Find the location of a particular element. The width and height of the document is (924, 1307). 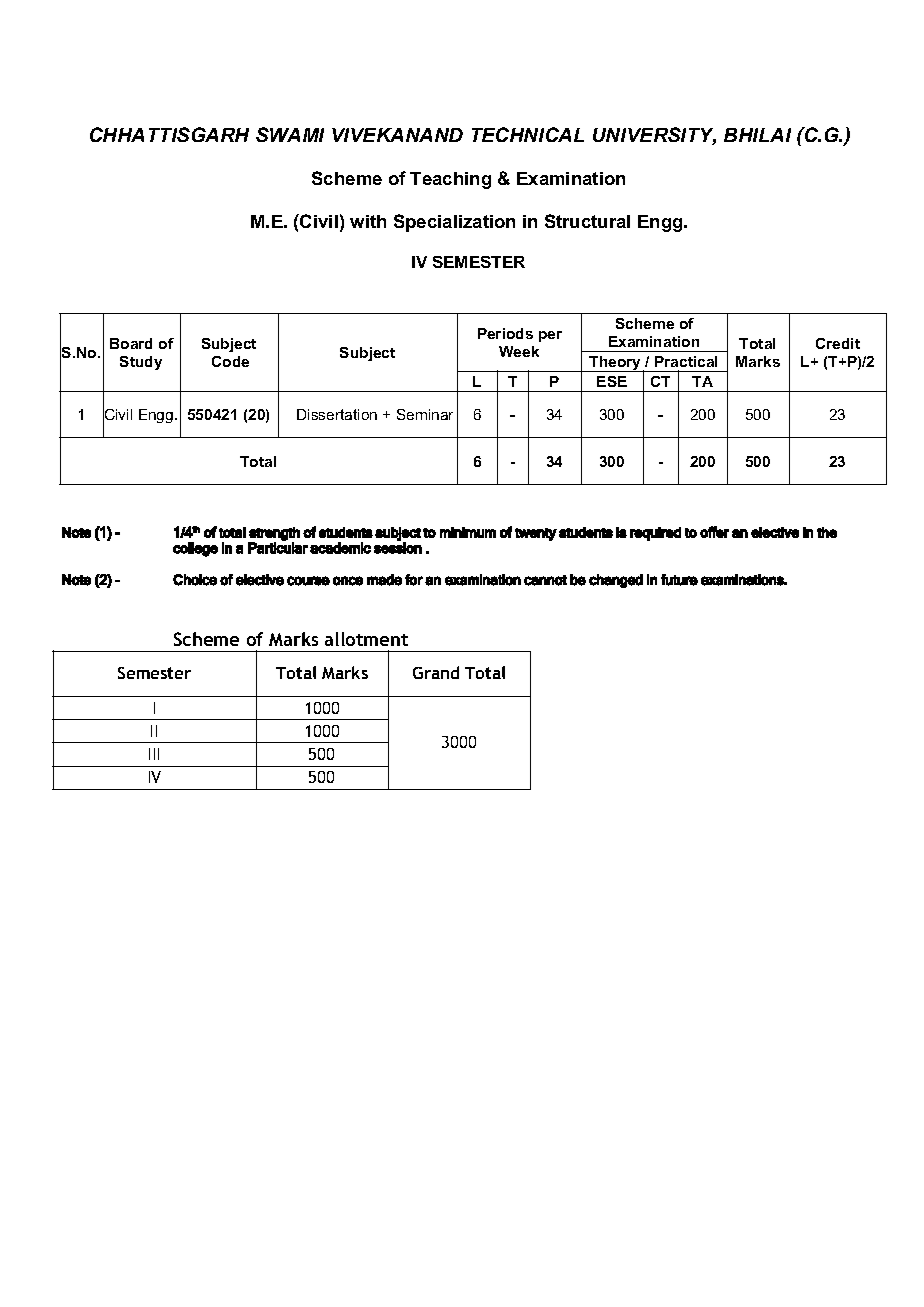

college is located at coordinates (195, 549).
